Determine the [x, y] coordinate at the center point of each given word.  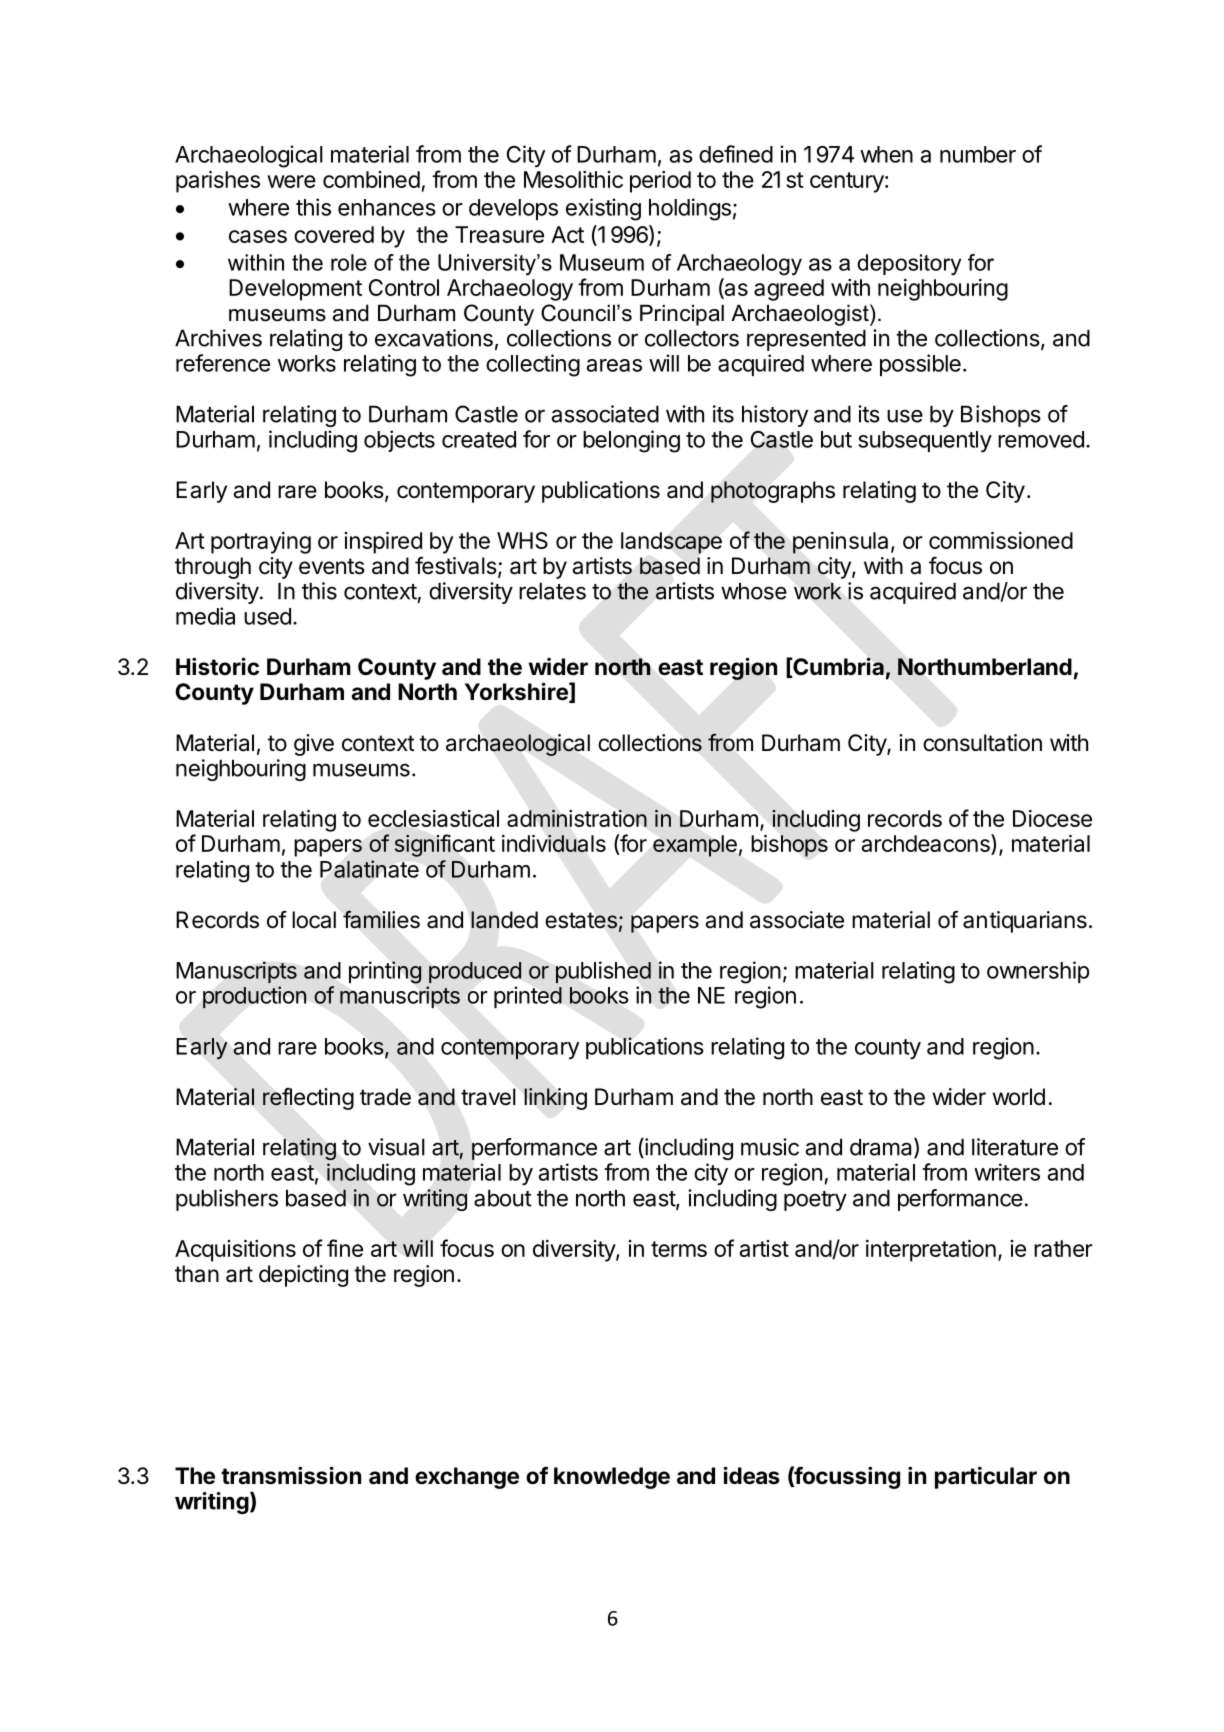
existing [603, 209]
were [291, 181]
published [603, 972]
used [267, 616]
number [978, 154]
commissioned [1001, 540]
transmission [291, 1475]
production [254, 997]
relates [552, 591]
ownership [1038, 972]
